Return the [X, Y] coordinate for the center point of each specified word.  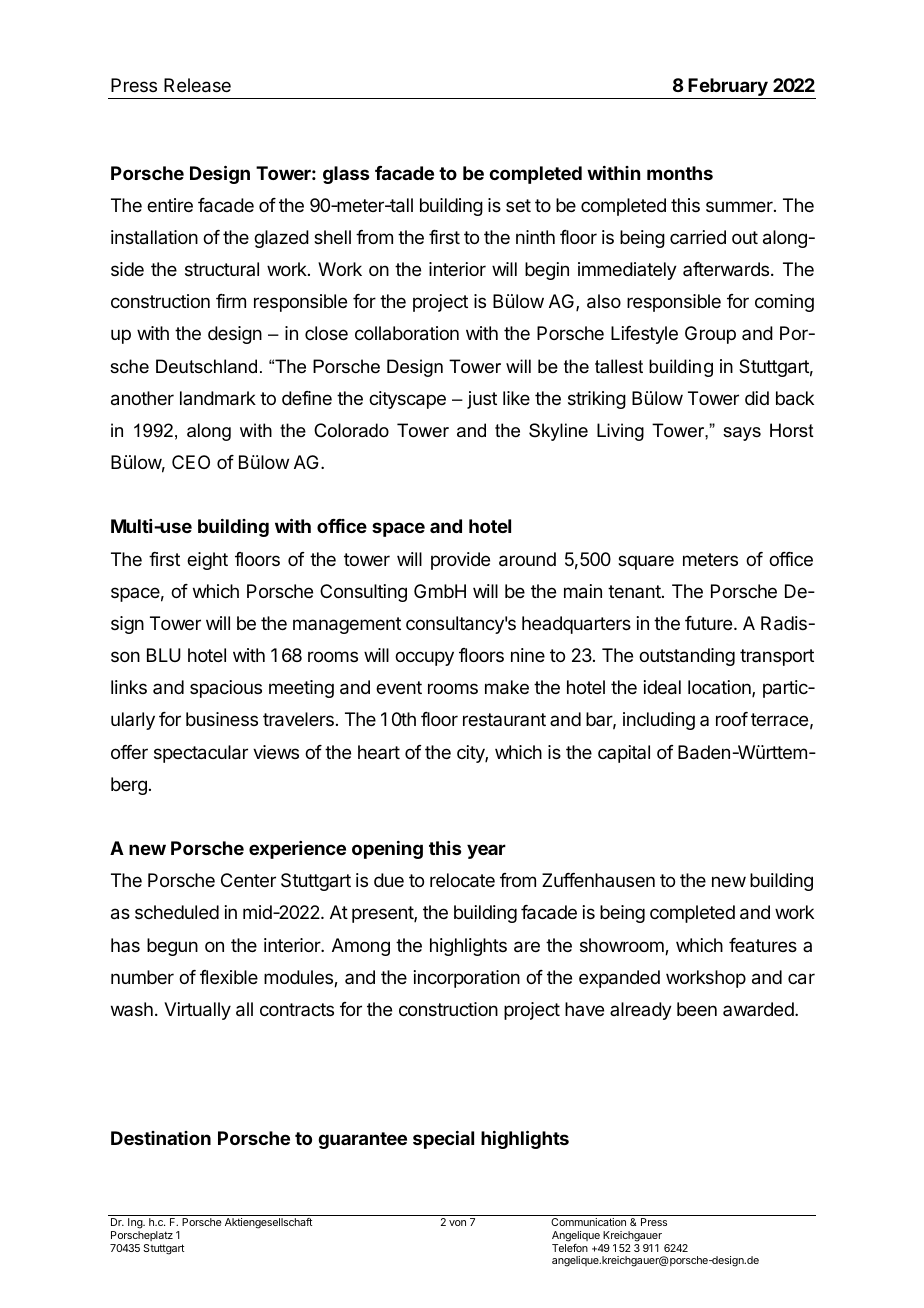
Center [248, 880]
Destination [161, 1138]
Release [197, 85]
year [486, 851]
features [763, 945]
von [457, 1223]
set [518, 205]
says [742, 434]
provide [460, 561]
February [728, 88]
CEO [191, 462]
